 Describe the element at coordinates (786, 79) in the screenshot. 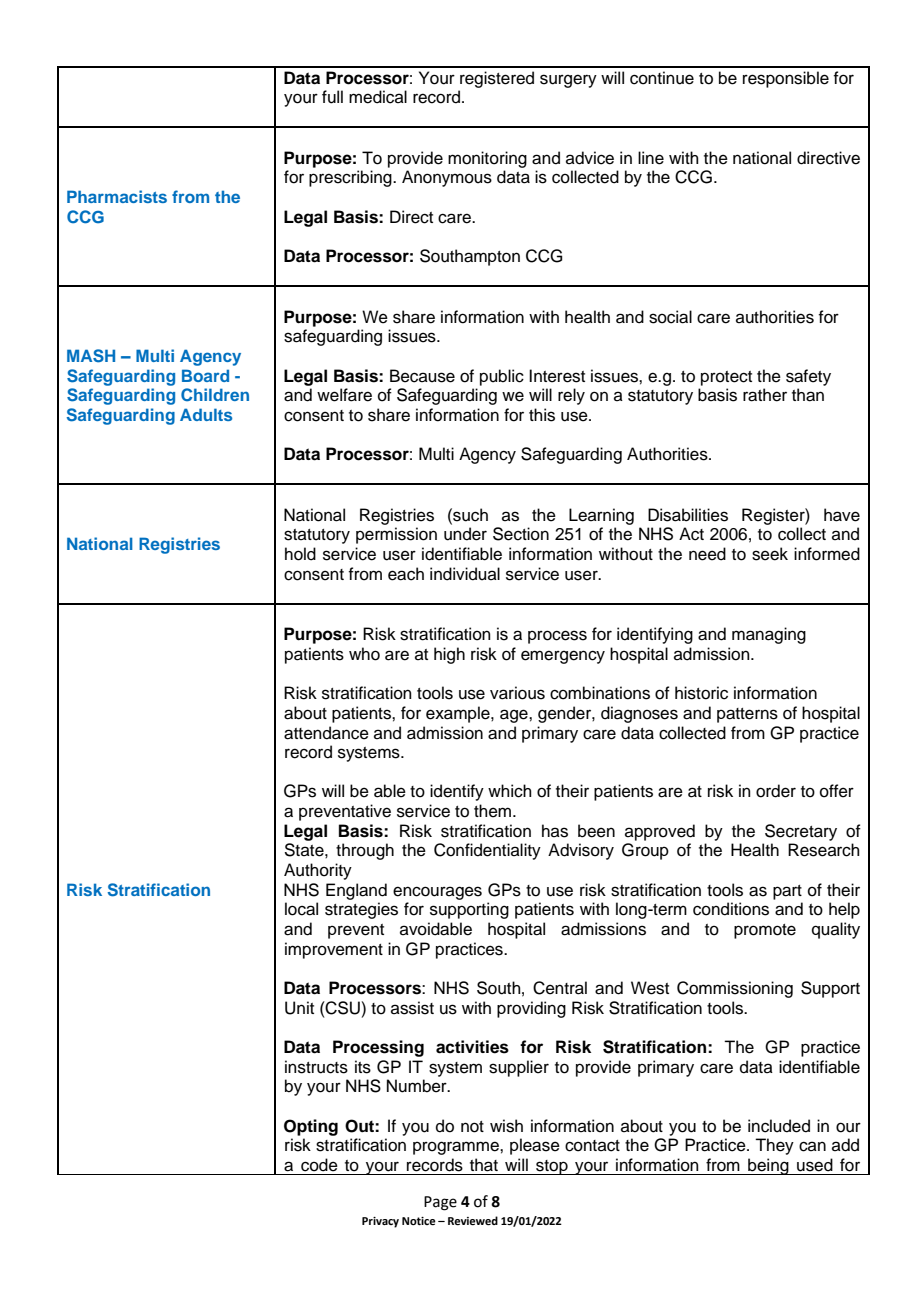

I see `responsible` at that location.
